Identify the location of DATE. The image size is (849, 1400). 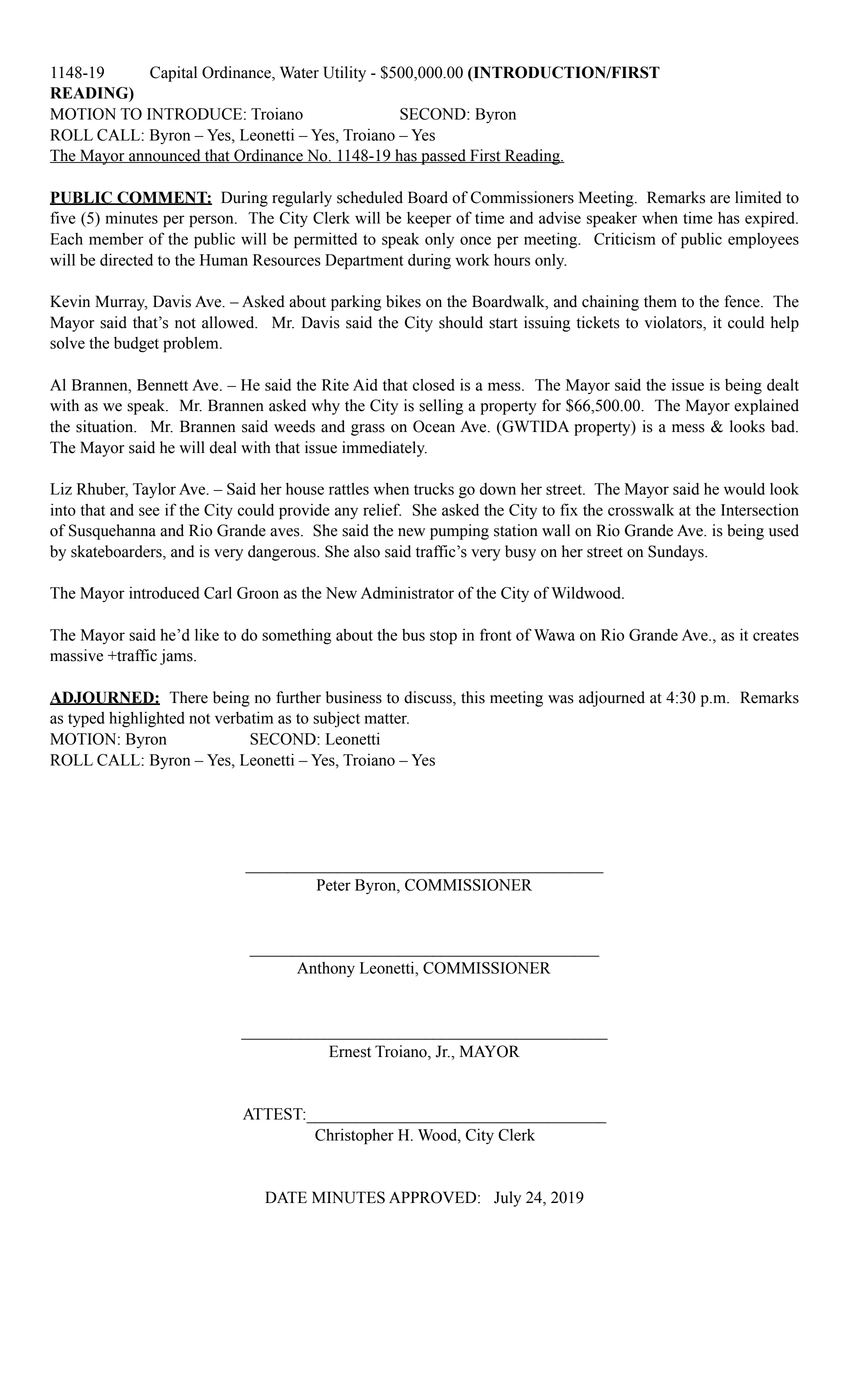
(286, 1197).
